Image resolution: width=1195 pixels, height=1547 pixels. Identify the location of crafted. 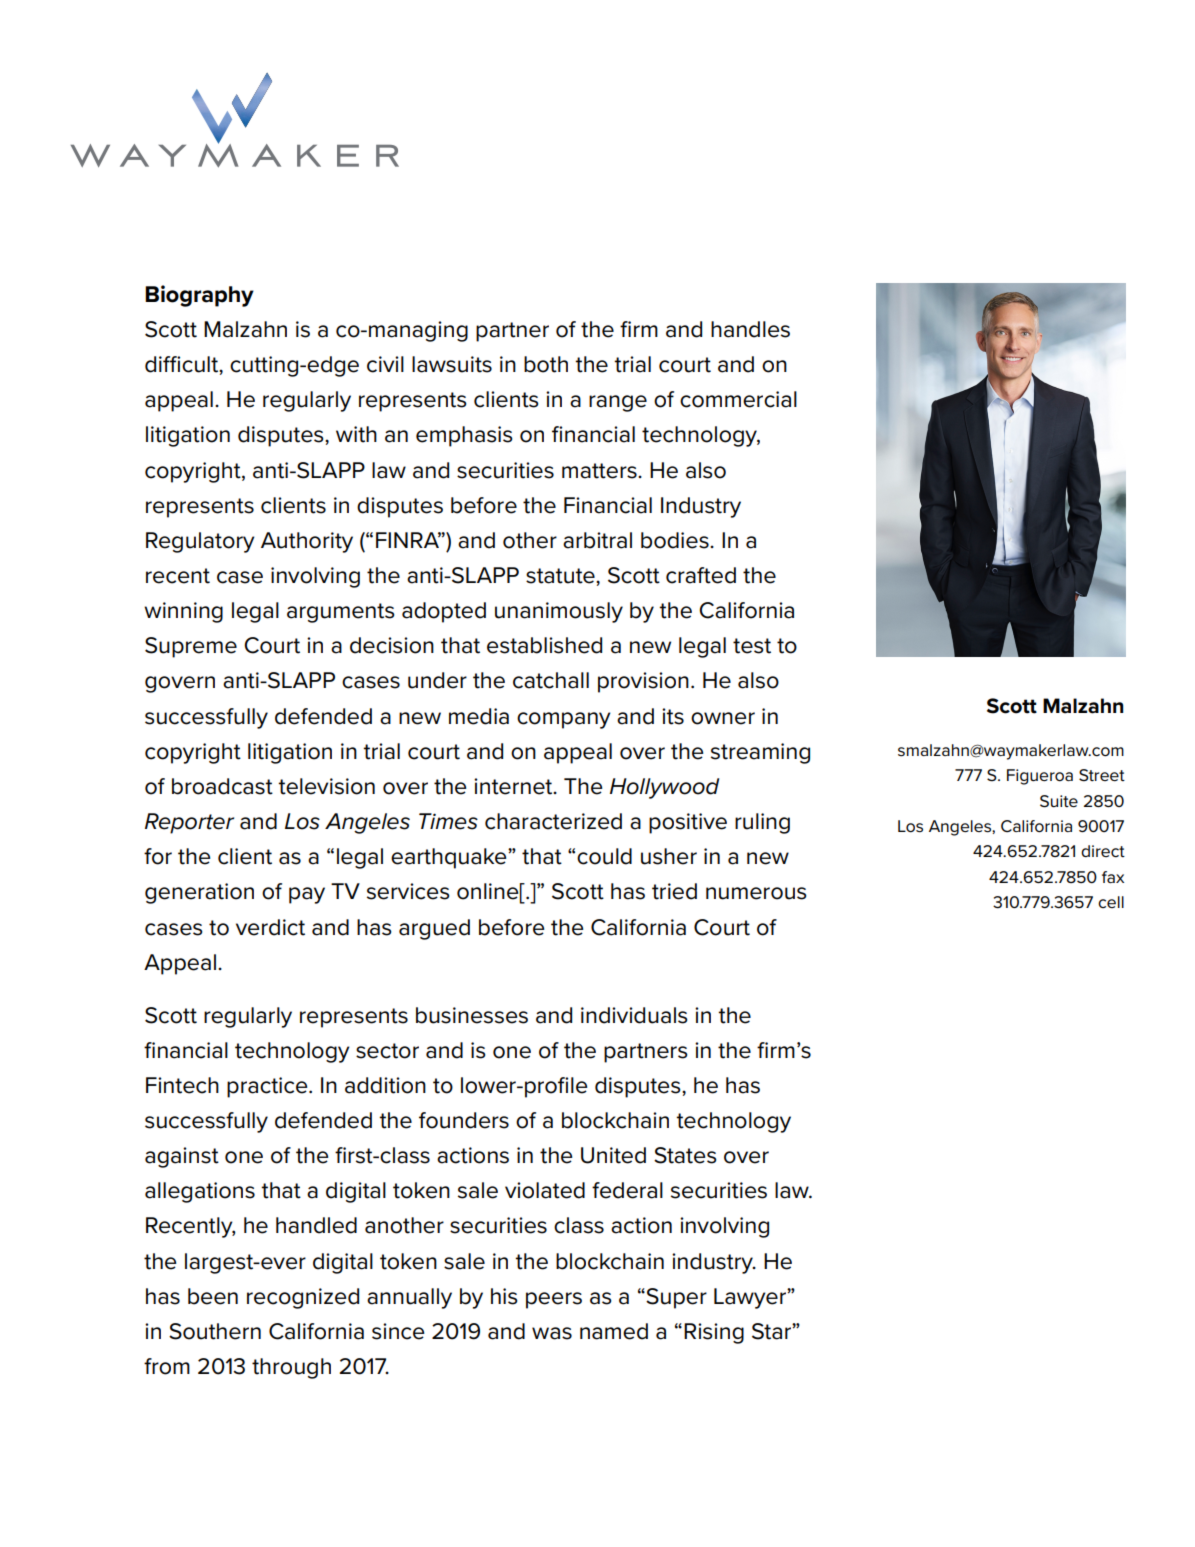
(701, 575).
